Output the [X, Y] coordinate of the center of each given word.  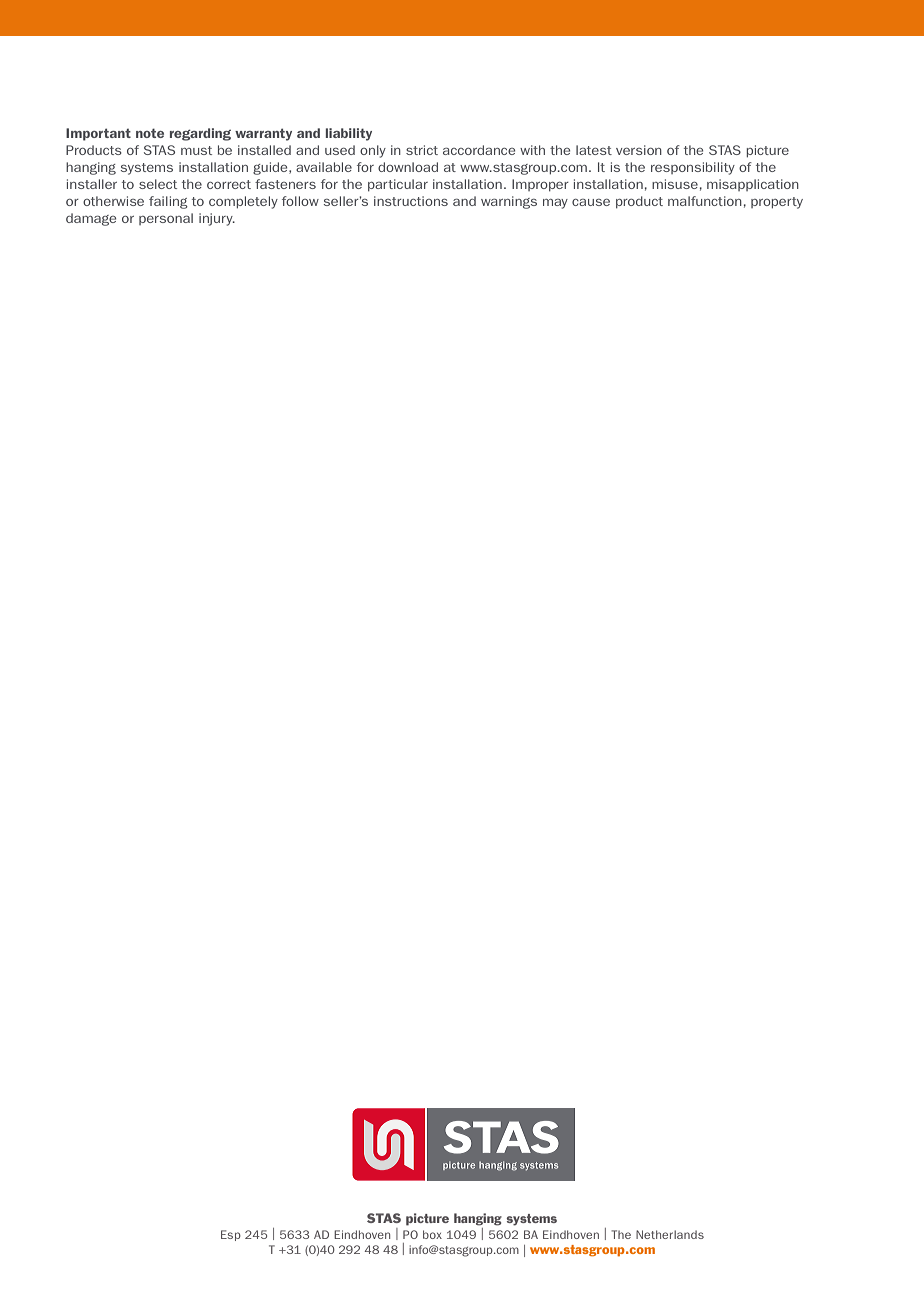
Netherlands [670, 1234]
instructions [411, 201]
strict [422, 150]
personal [166, 219]
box [432, 1234]
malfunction [705, 201]
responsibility [693, 168]
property [777, 203]
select [158, 184]
